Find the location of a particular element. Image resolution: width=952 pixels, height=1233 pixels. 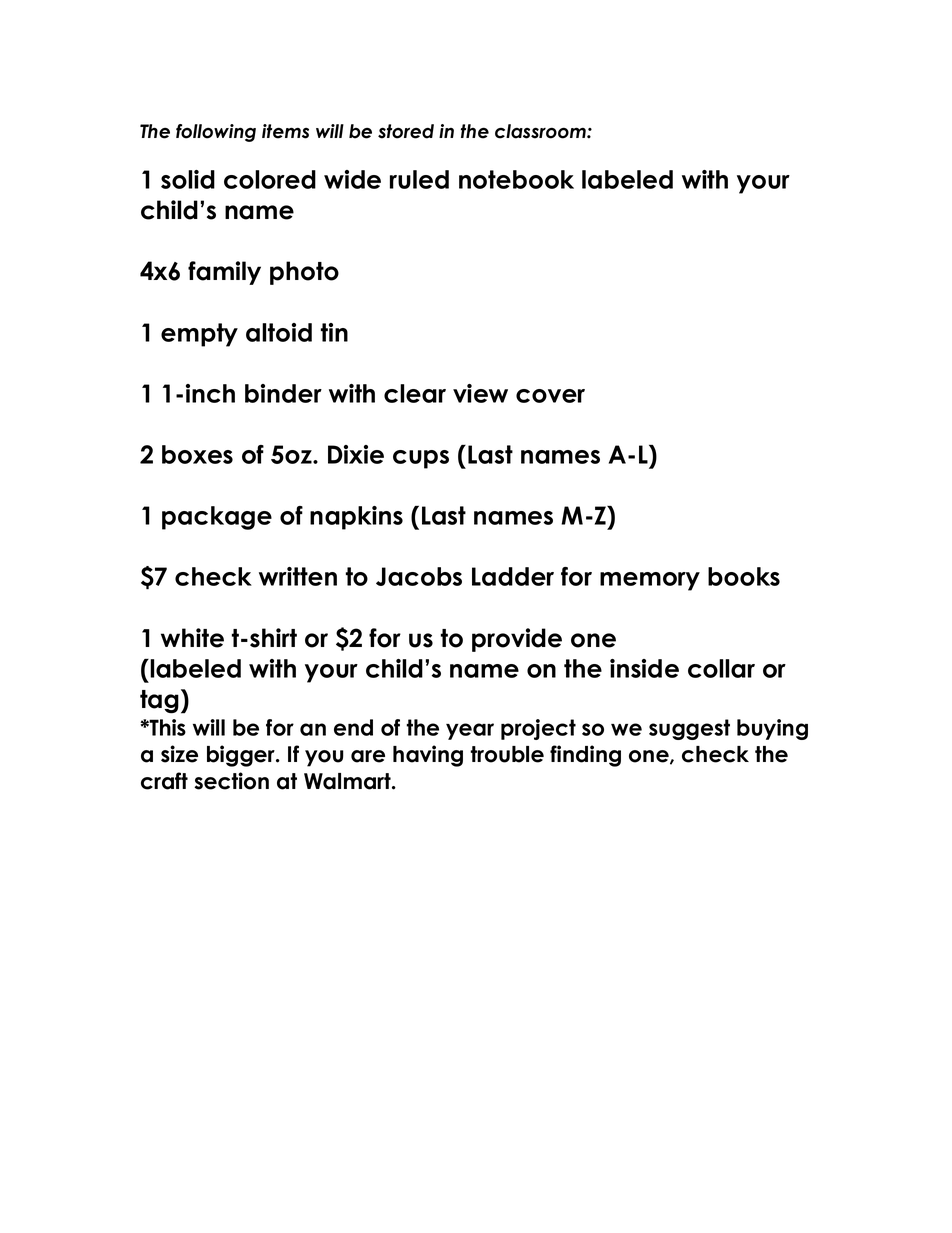

stored is located at coordinates (406, 131).
